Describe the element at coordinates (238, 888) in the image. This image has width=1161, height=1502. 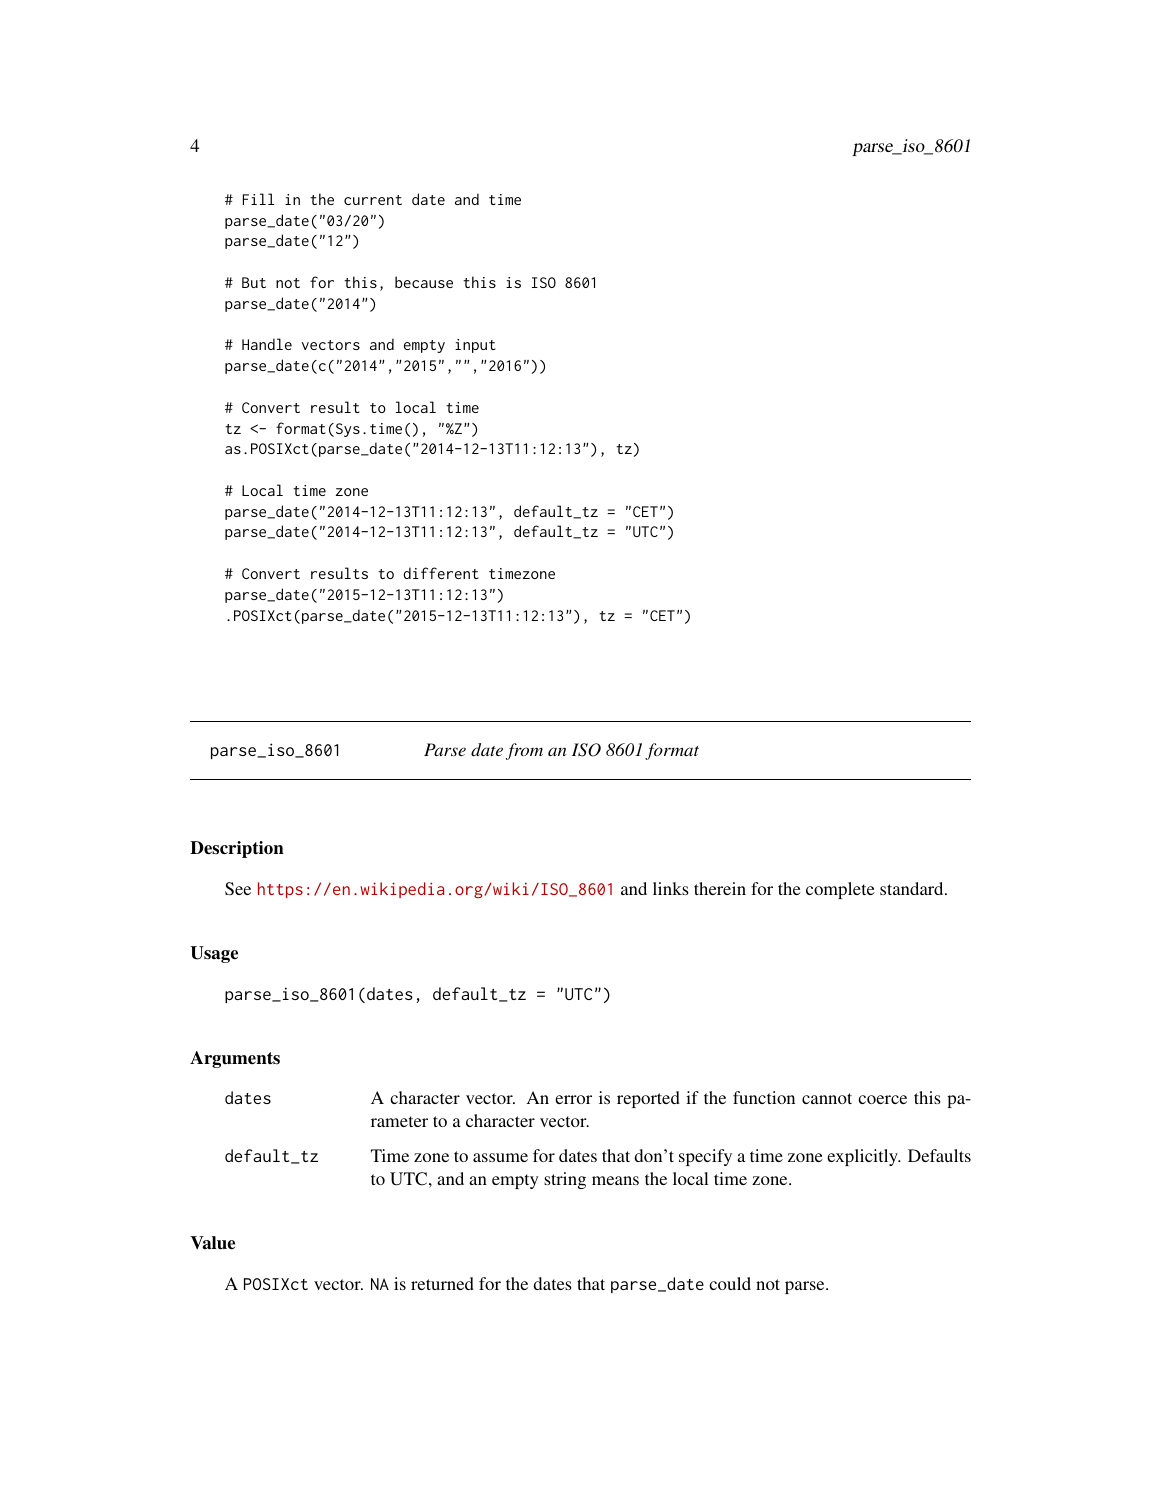
I see `See` at that location.
